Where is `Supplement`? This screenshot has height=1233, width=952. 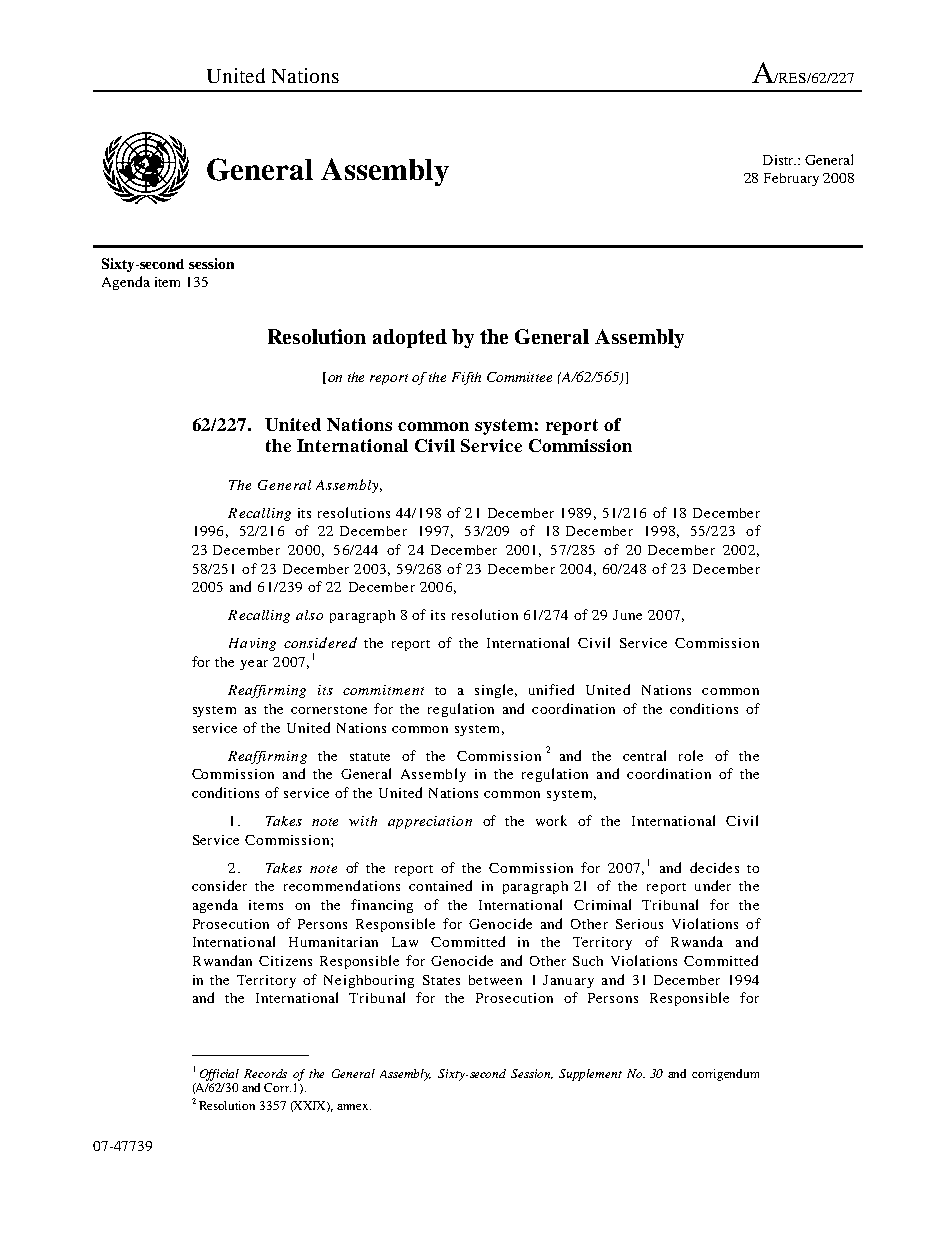
Supplement is located at coordinates (590, 1075).
